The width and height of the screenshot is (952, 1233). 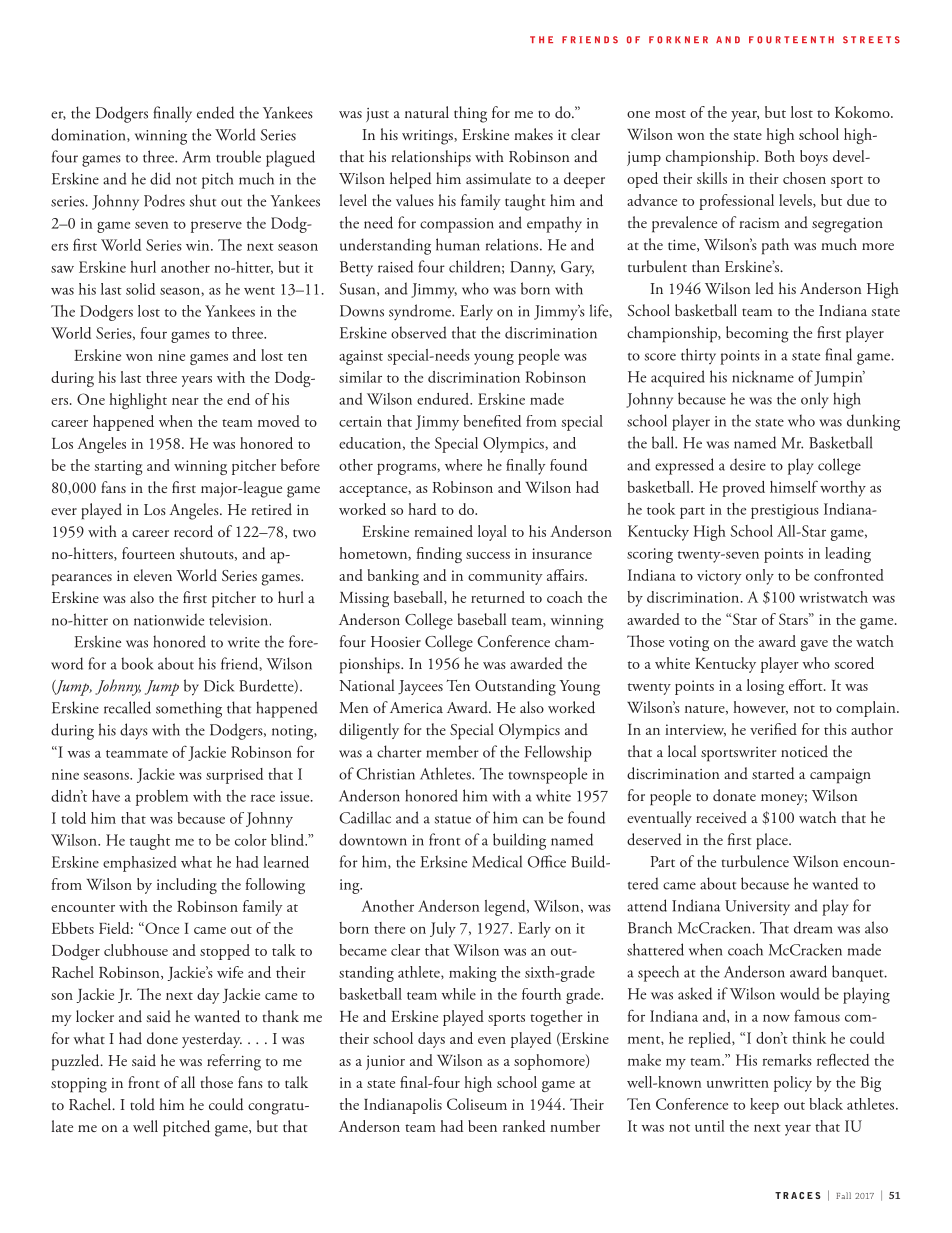 What do you see at coordinates (419, 332) in the screenshot?
I see `observed` at bounding box center [419, 332].
